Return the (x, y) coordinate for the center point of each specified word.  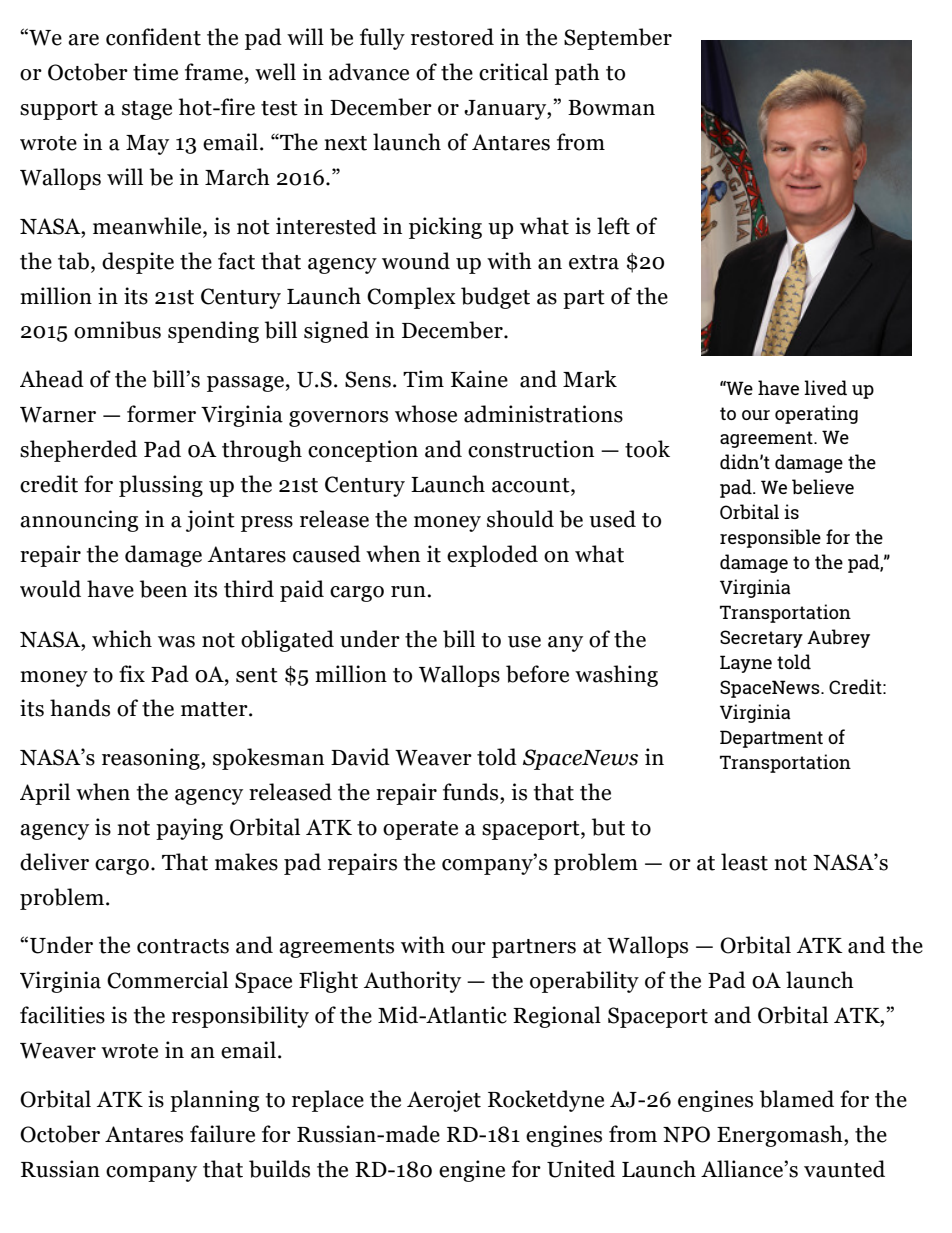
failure (222, 1134)
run (409, 592)
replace (328, 1101)
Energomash (781, 1136)
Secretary (761, 639)
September (618, 39)
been (163, 589)
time (155, 72)
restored (452, 37)
